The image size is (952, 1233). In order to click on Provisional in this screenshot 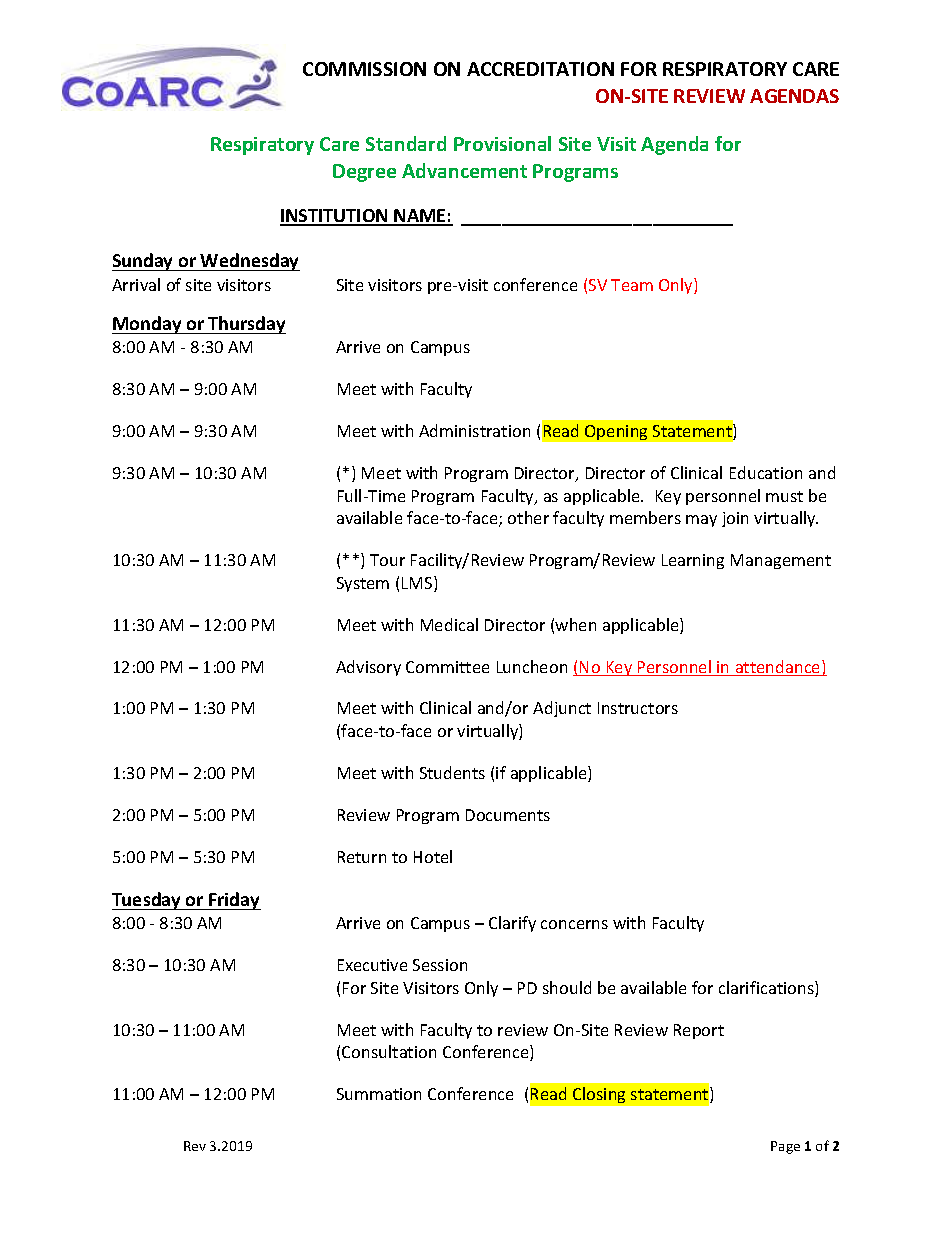, I will do `click(502, 143)`.
